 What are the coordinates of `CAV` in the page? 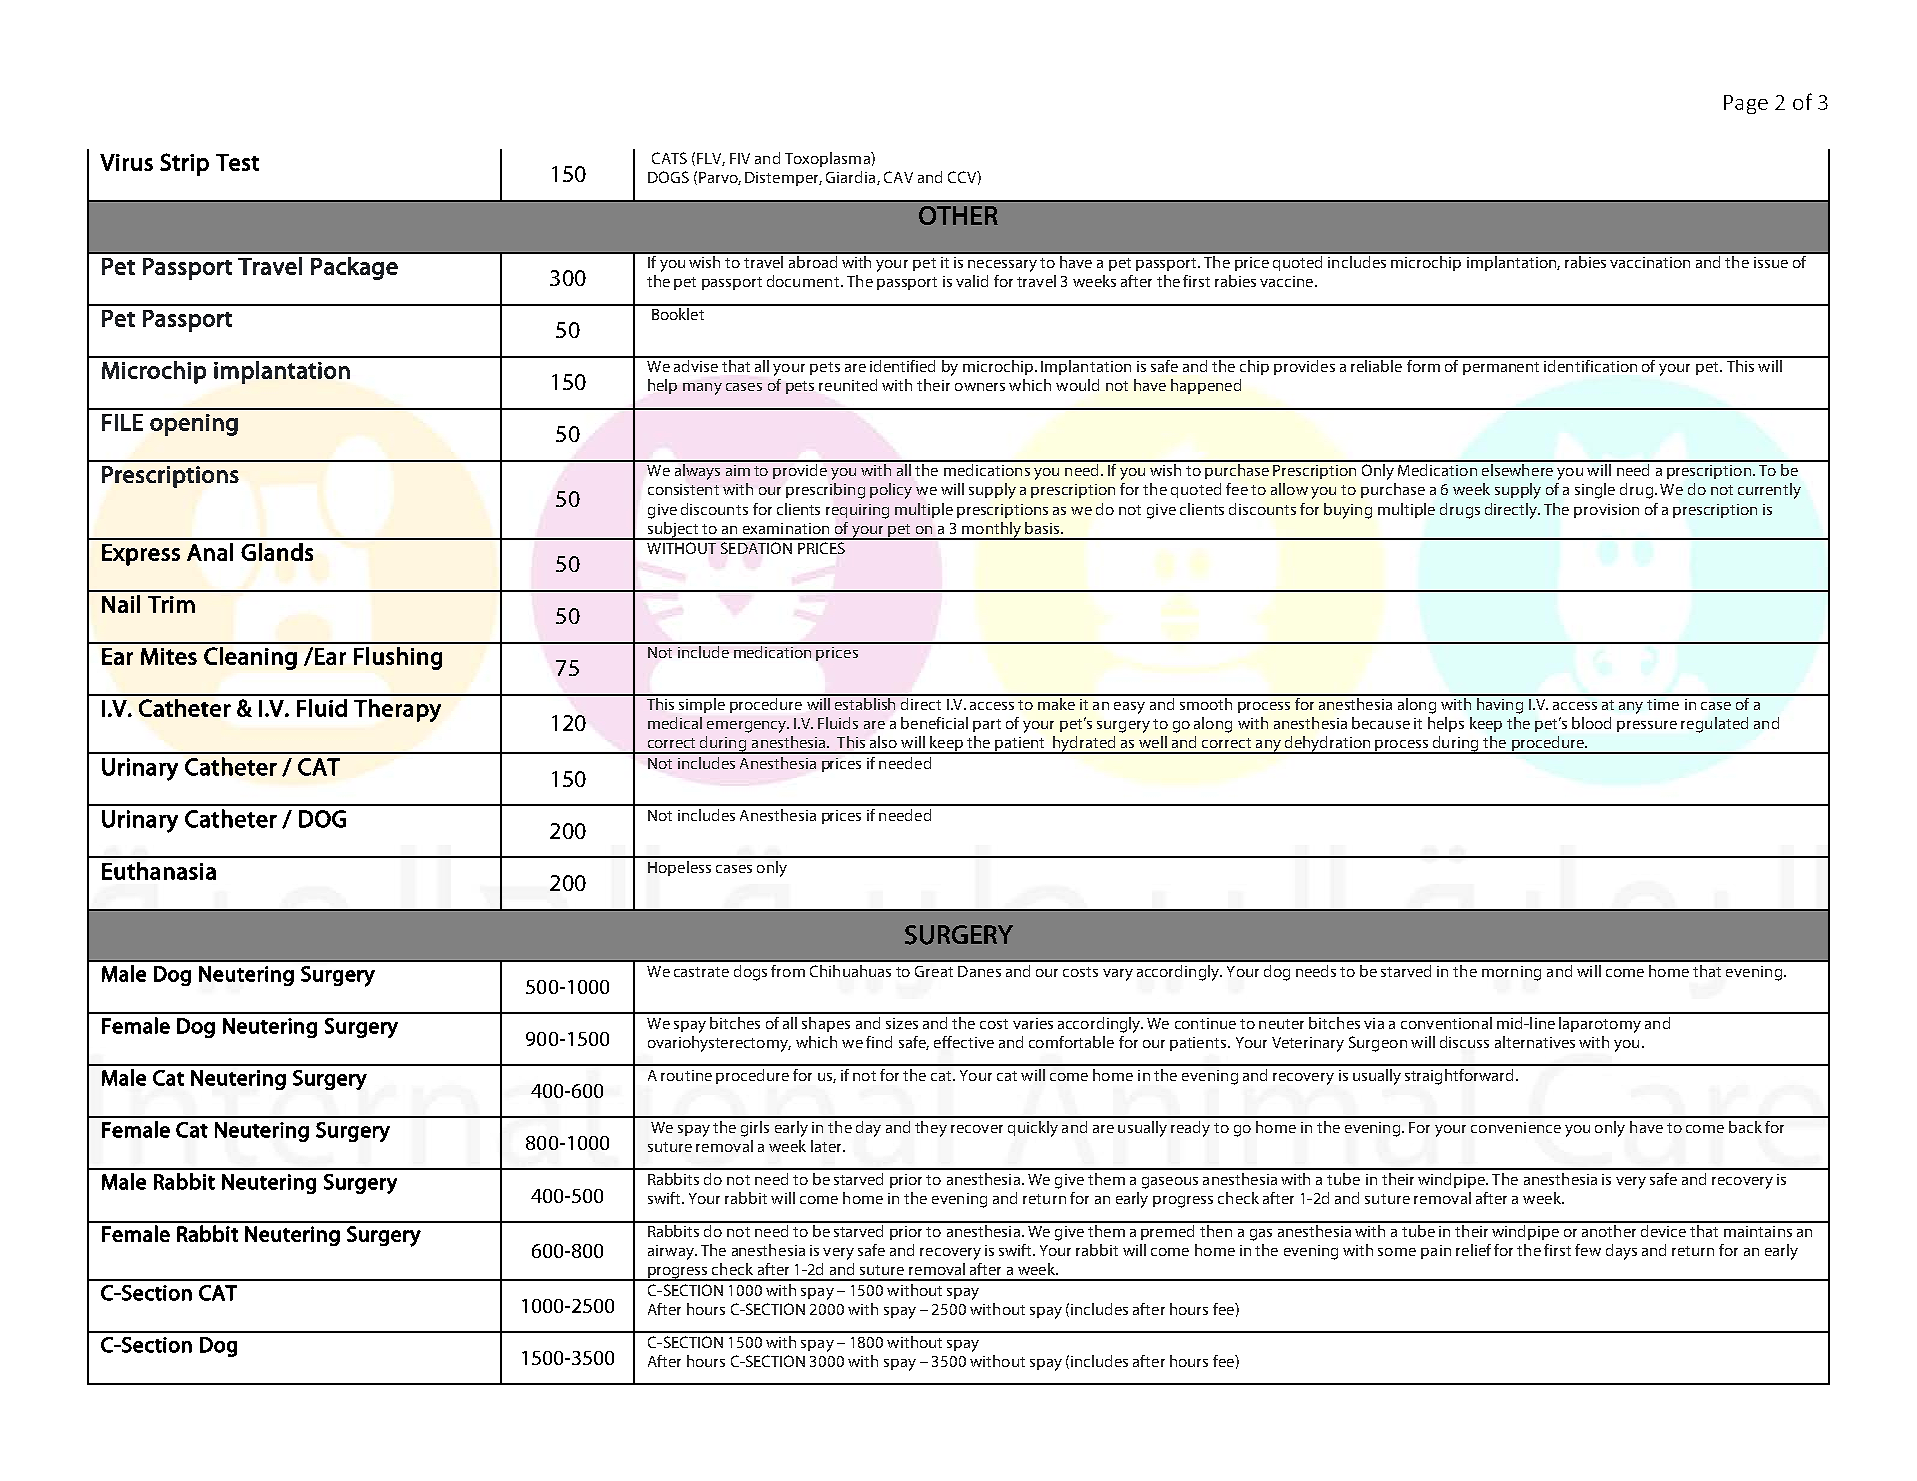 It's located at (898, 177).
